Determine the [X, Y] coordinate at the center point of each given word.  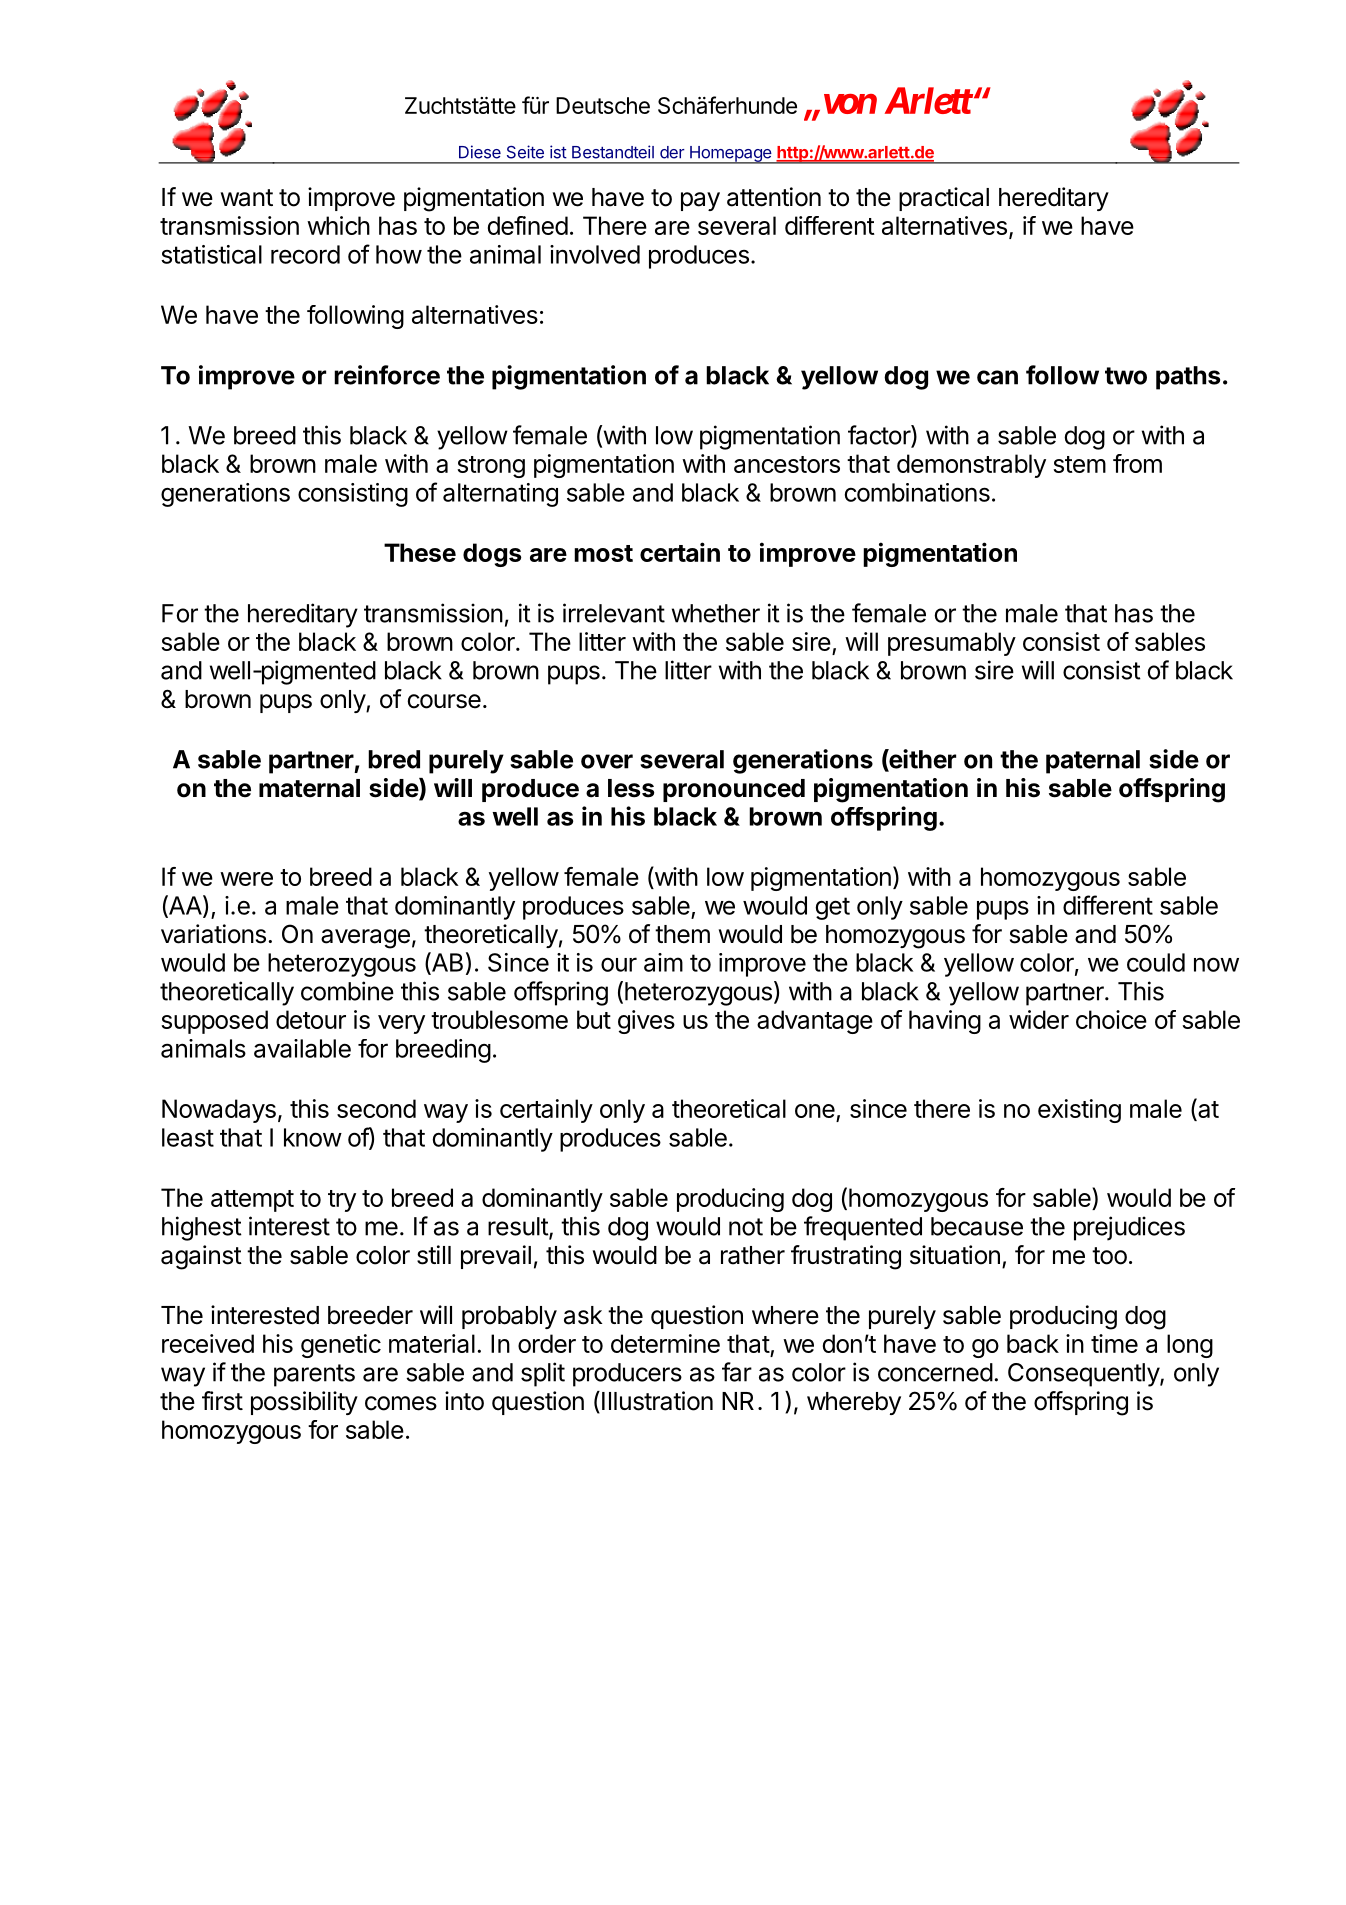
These [420, 552]
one [816, 1112]
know [313, 1137]
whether [716, 613]
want [247, 198]
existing [1079, 1111]
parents [314, 1375]
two [1126, 376]
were [246, 879]
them [682, 934]
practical [944, 199]
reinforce [387, 375]
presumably [952, 644]
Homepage [731, 155]
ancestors [787, 464]
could [1156, 962]
